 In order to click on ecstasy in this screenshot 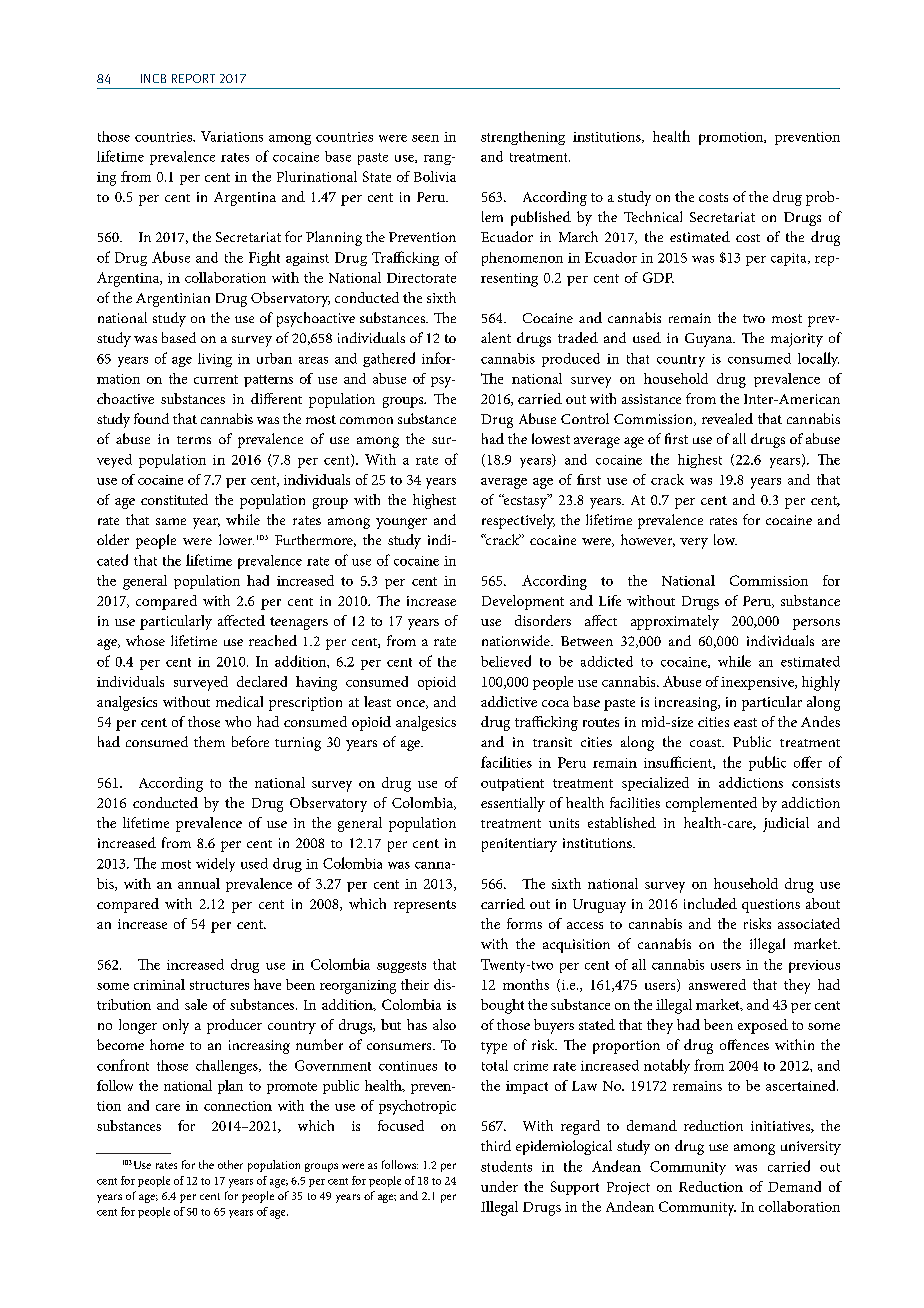, I will do `click(525, 501)`.
